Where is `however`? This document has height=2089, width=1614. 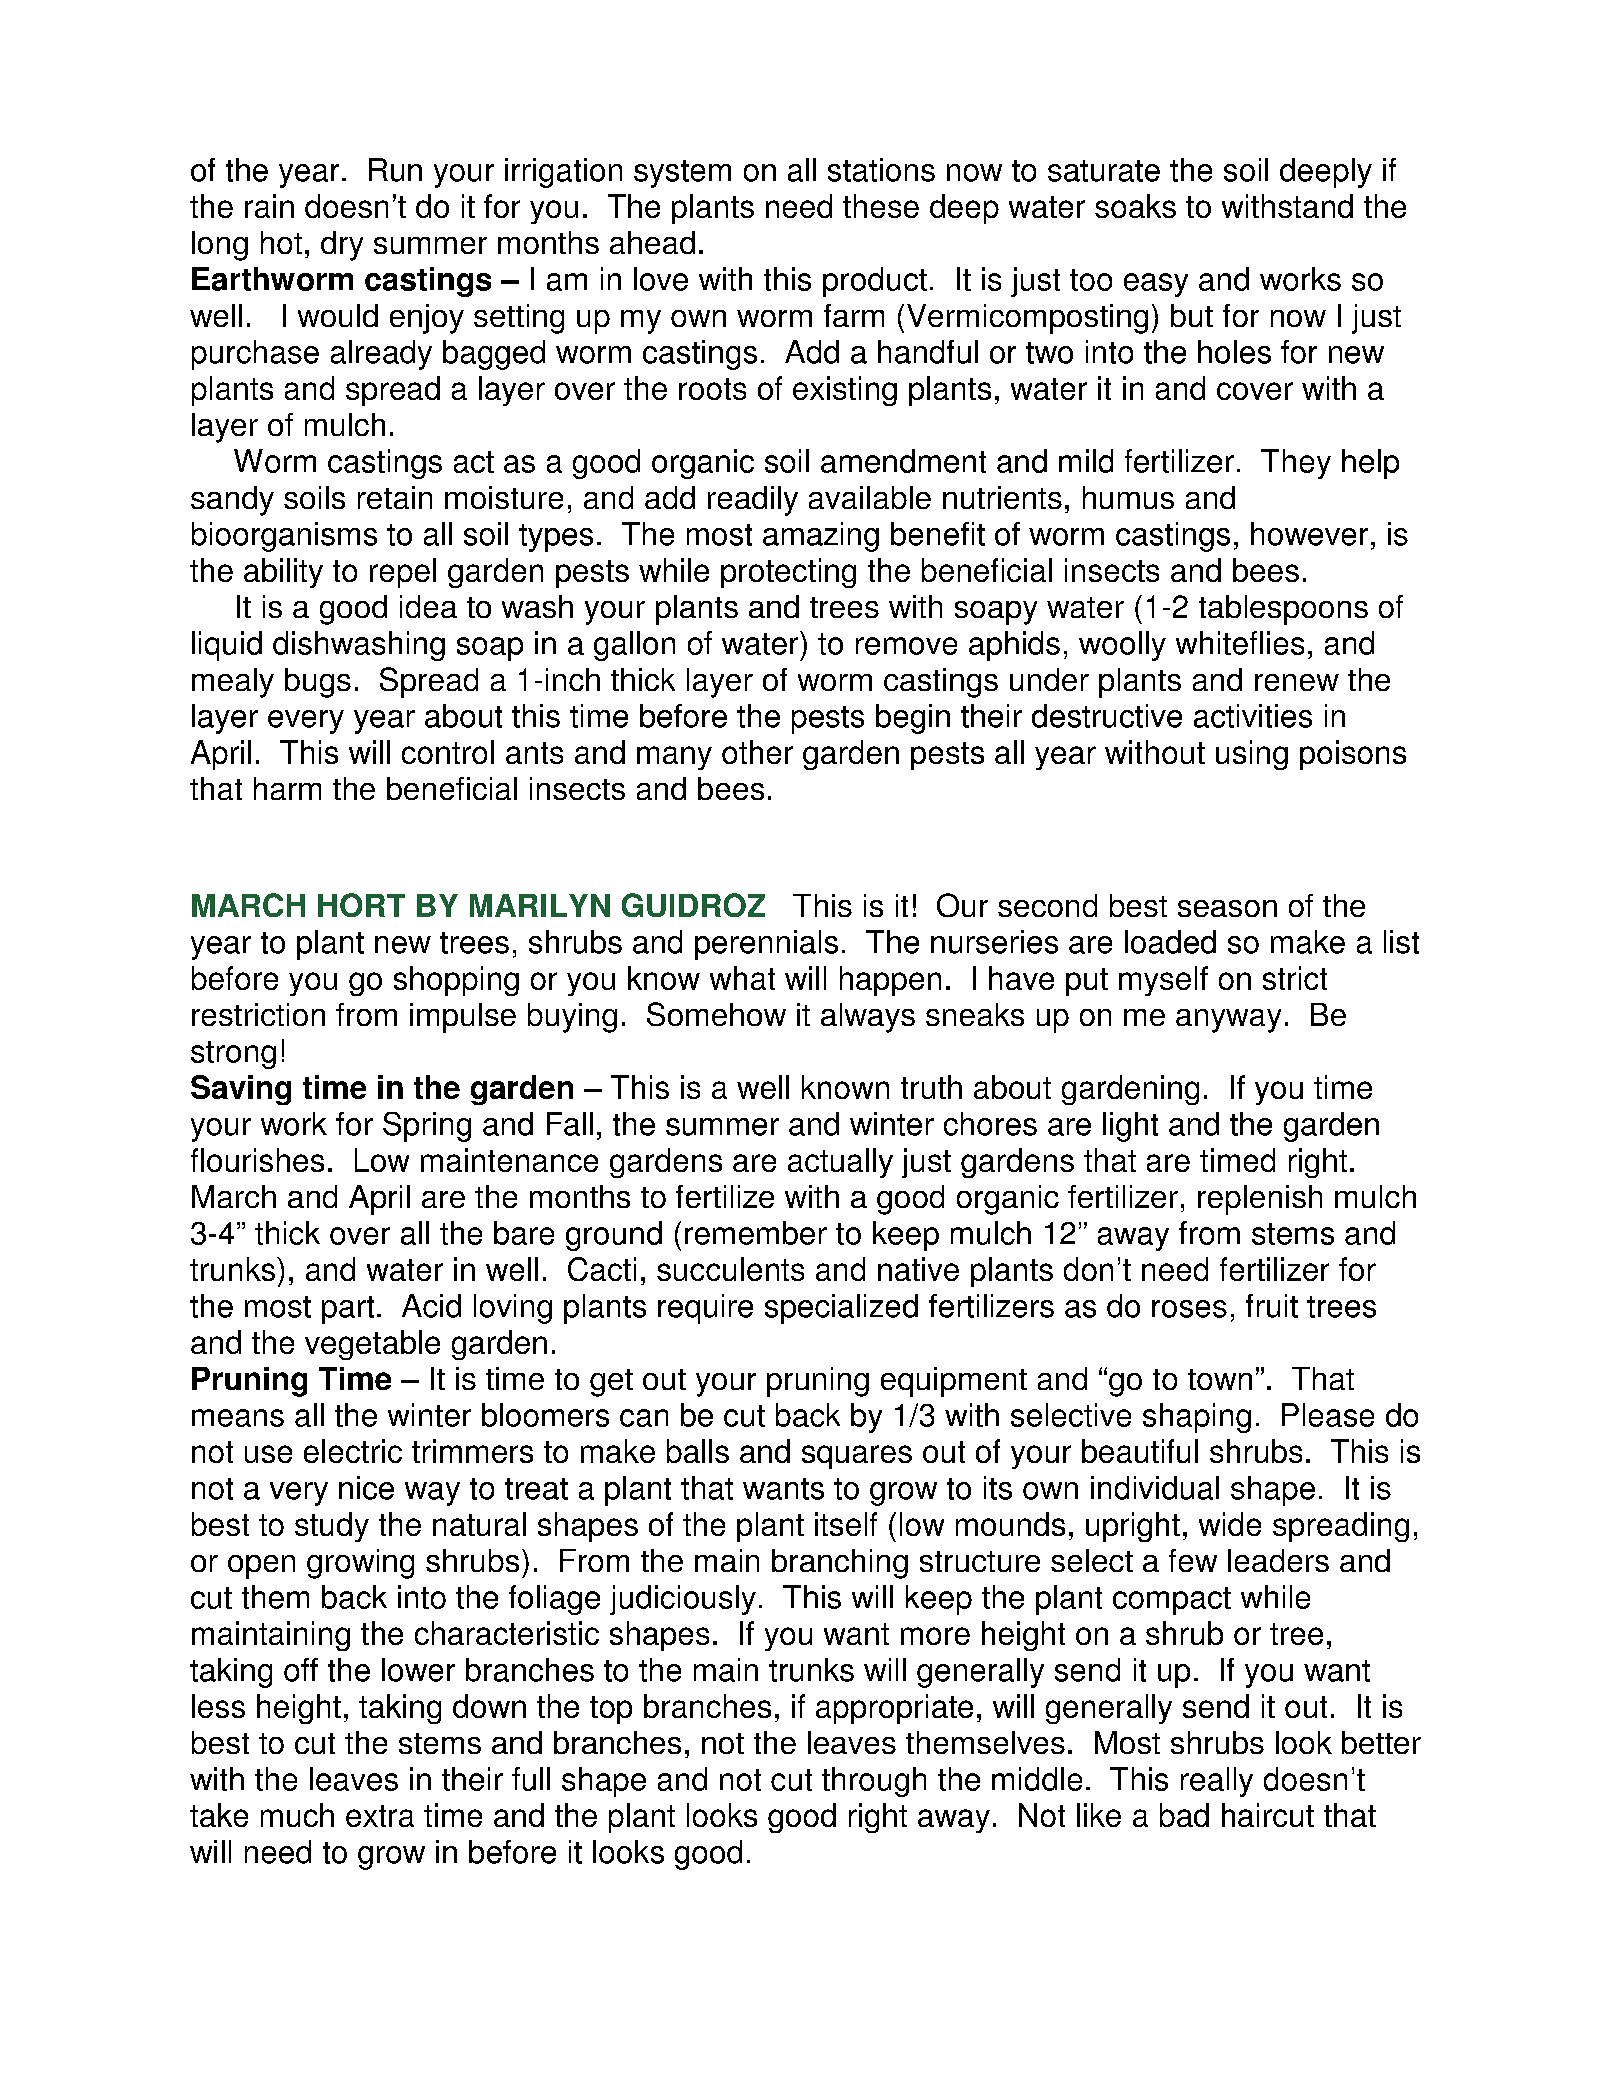
however is located at coordinates (1309, 534).
